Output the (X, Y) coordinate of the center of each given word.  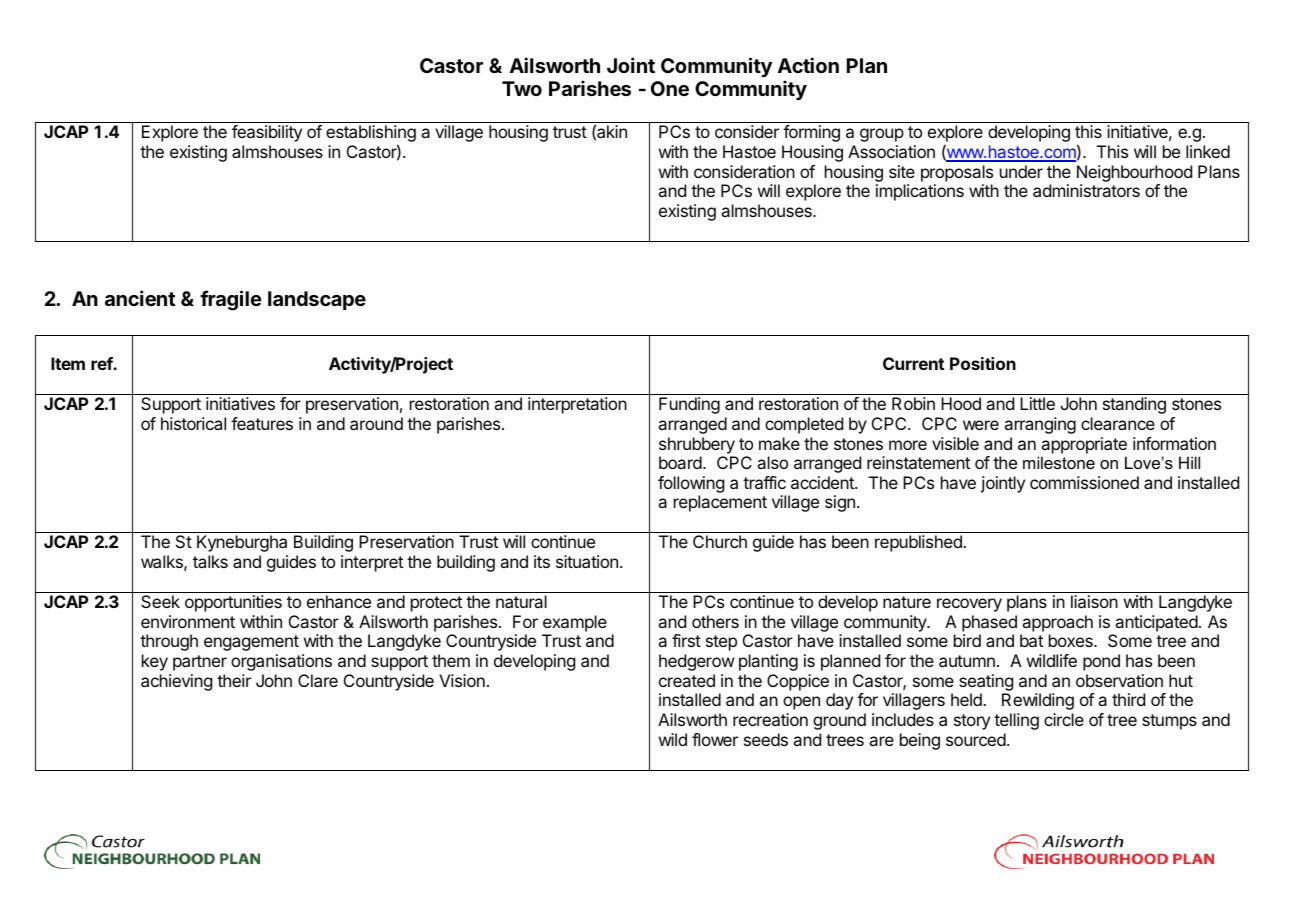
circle (1064, 719)
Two (522, 88)
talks (210, 561)
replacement (720, 503)
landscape (317, 300)
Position (983, 363)
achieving (176, 682)
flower (715, 739)
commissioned (1084, 482)
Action (808, 65)
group (882, 135)
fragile (231, 300)
